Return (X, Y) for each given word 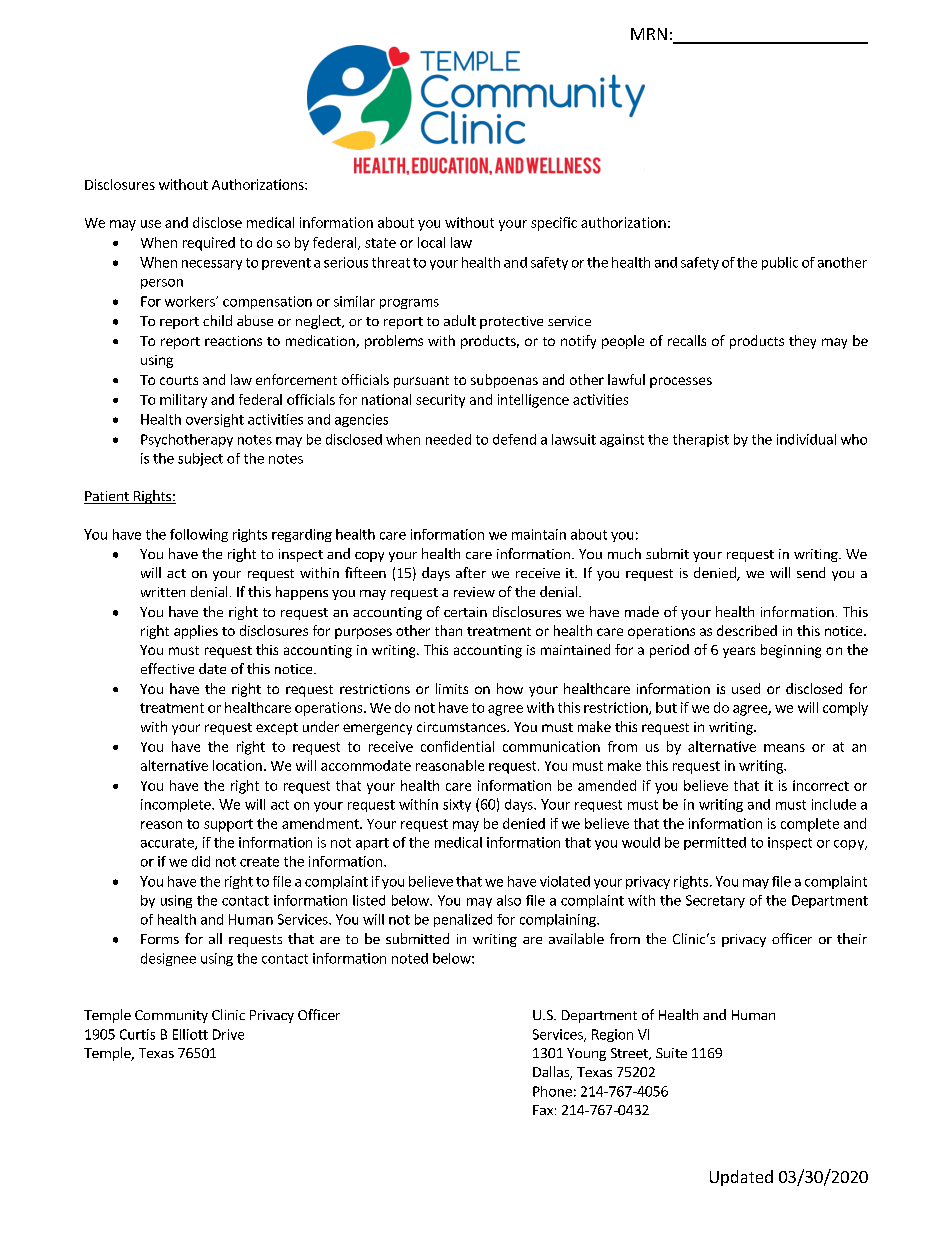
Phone (552, 1091)
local (431, 242)
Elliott (190, 1034)
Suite (671, 1053)
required (209, 244)
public (780, 263)
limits (452, 688)
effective (167, 668)
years (739, 652)
